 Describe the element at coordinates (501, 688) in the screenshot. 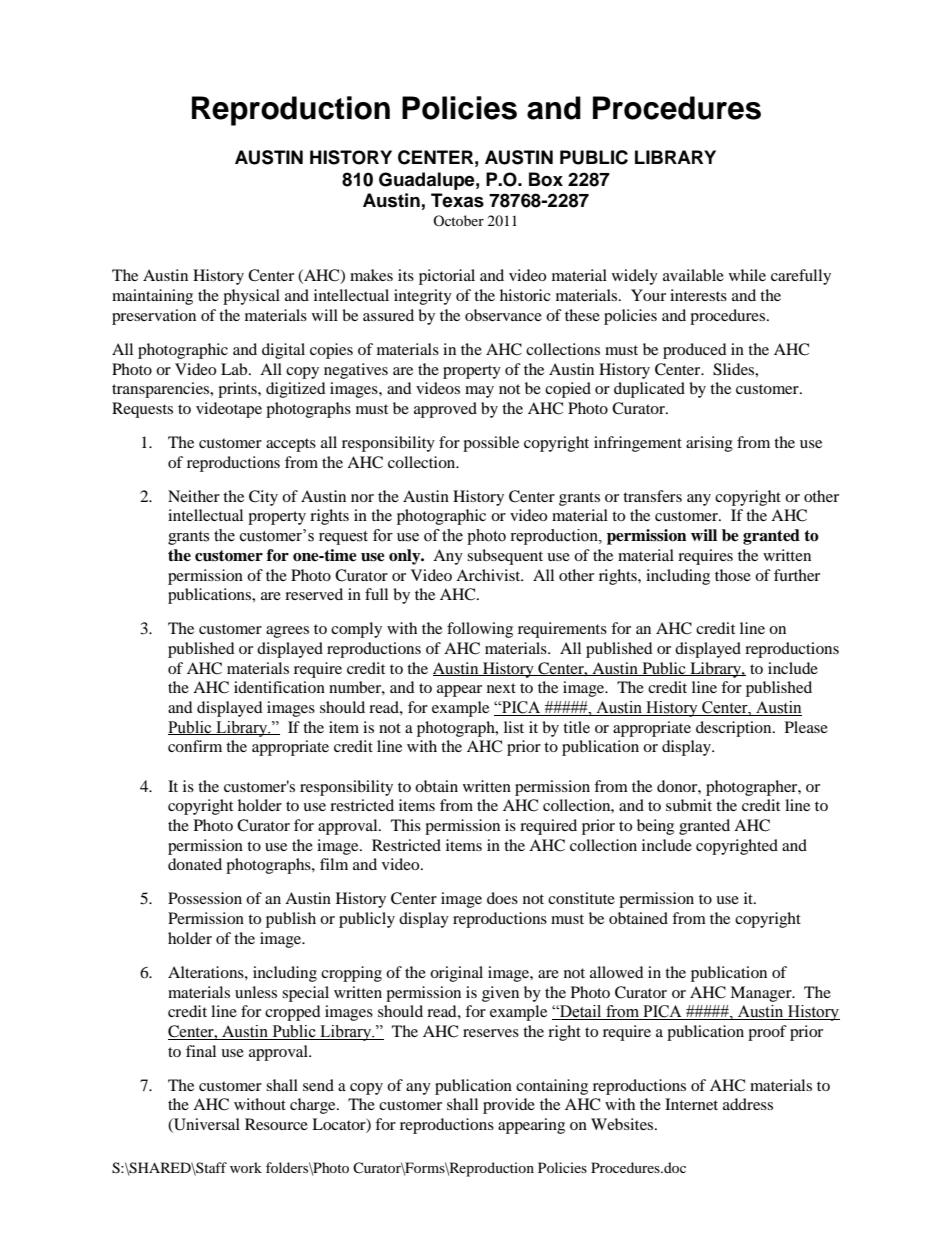

I see `next` at that location.
